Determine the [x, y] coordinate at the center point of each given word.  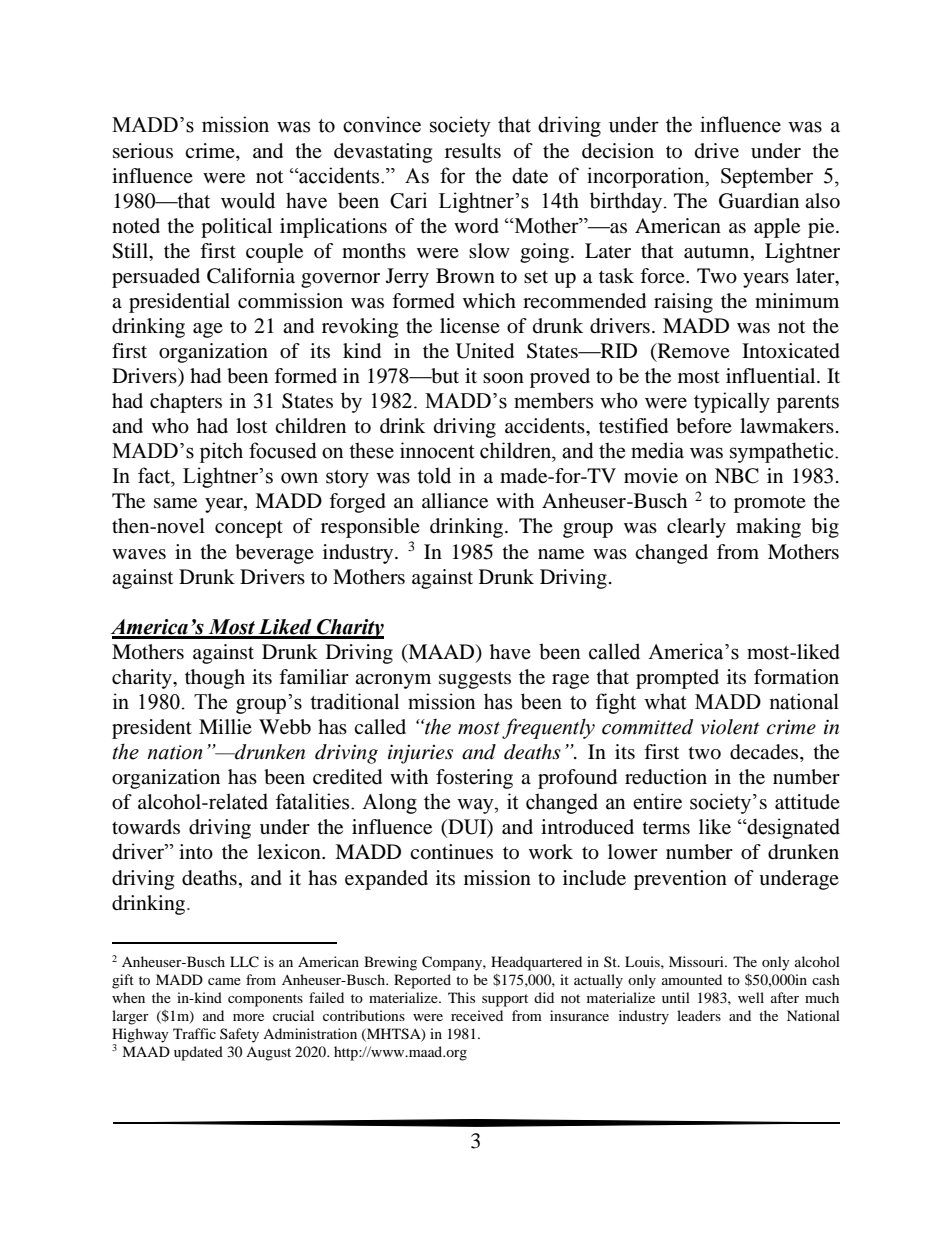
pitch [221, 452]
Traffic [194, 1033]
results [473, 151]
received [477, 1015]
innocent [437, 450]
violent [730, 727]
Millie [225, 726]
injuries [420, 754]
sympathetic [783, 452]
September [767, 177]
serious [143, 151]
